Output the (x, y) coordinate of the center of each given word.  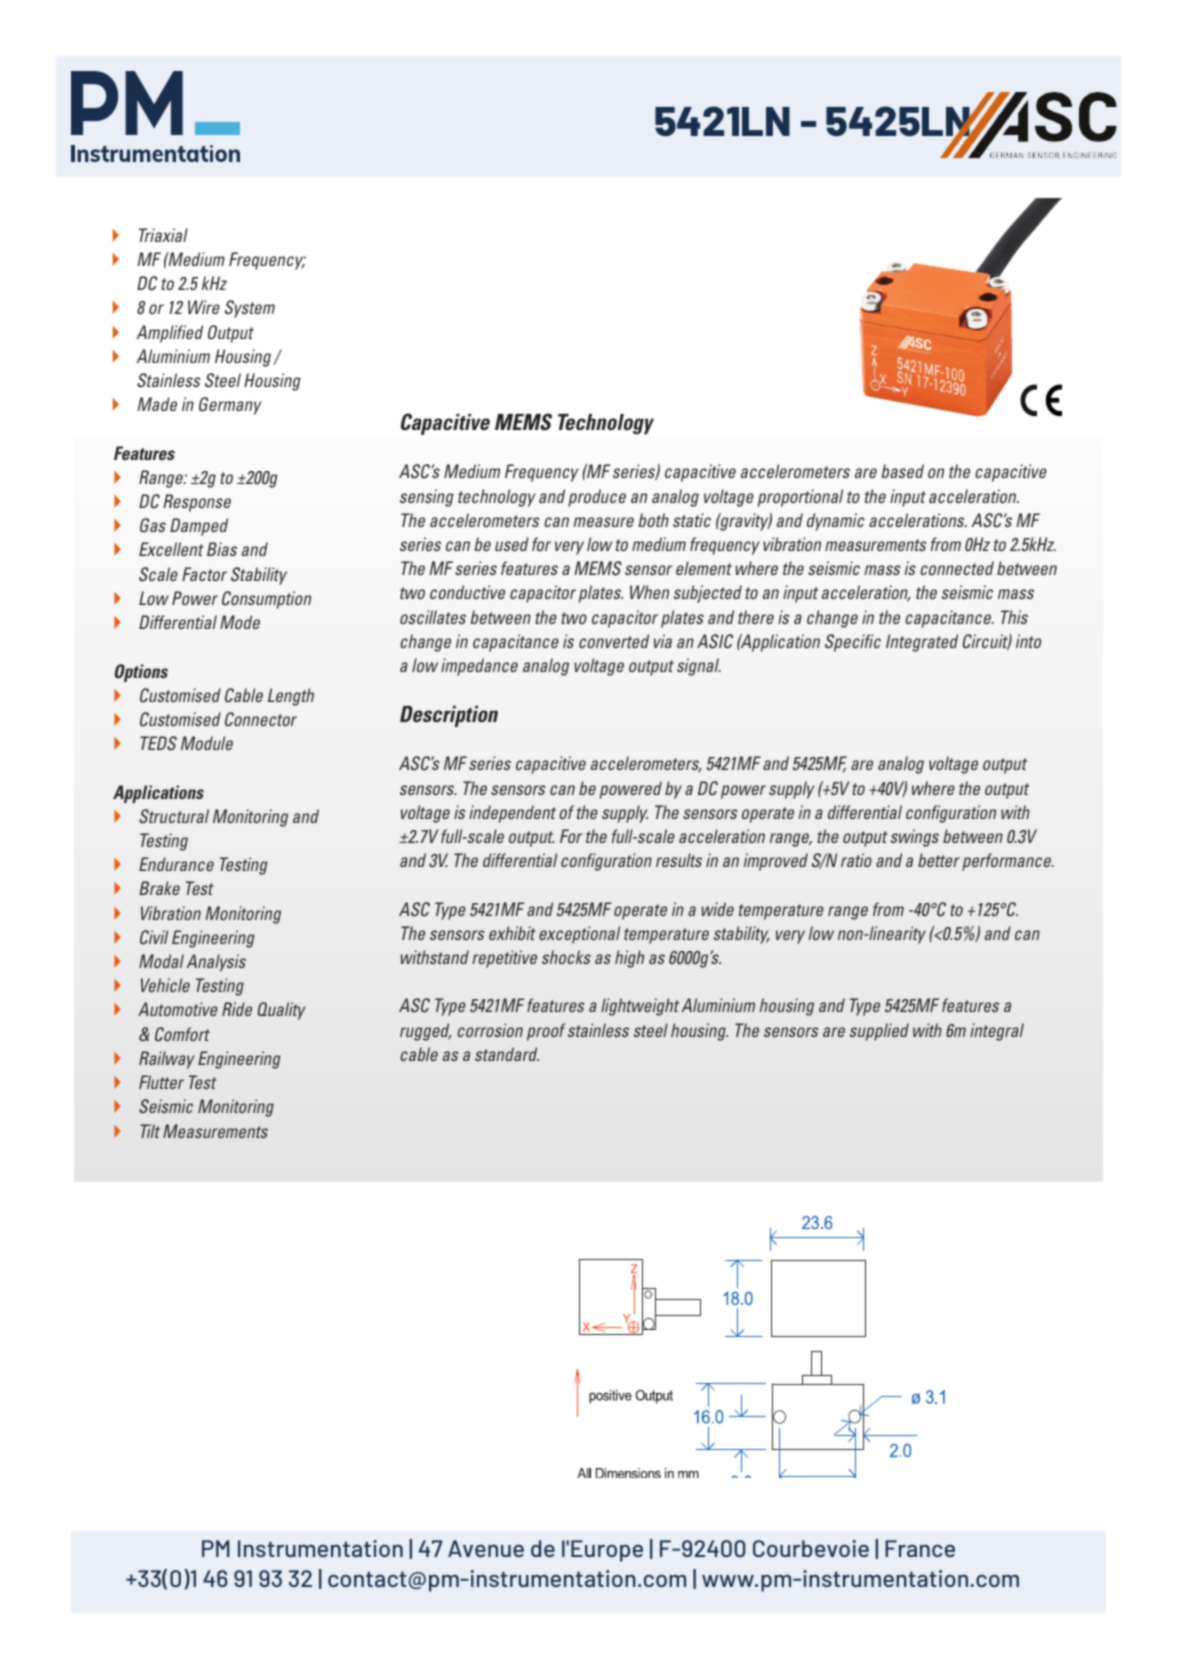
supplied (879, 1032)
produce (597, 498)
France (920, 1548)
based (902, 471)
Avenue (486, 1548)
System (250, 309)
